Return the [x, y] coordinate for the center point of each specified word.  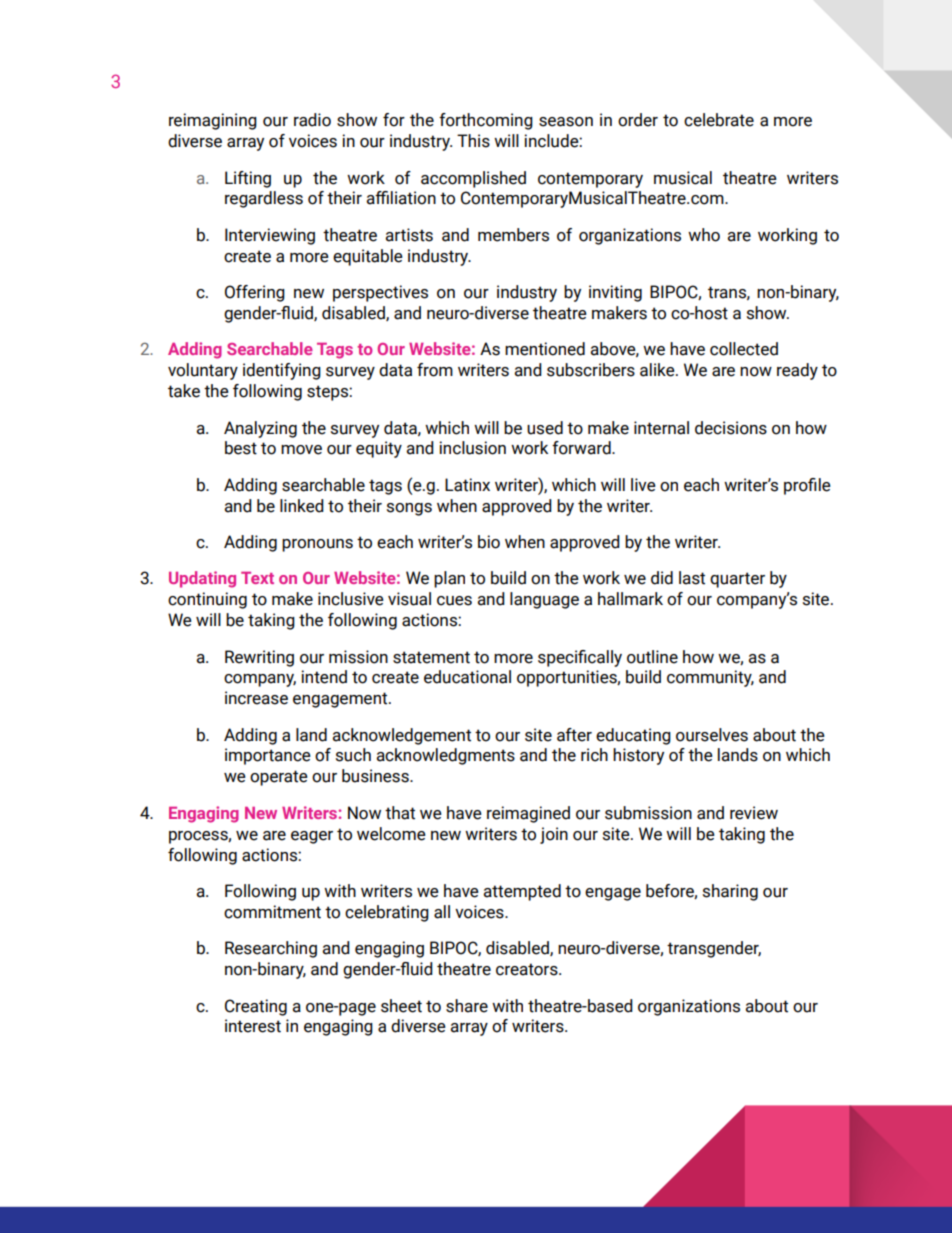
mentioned [545, 349]
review [754, 813]
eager [312, 837]
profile [807, 486]
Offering [255, 293]
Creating [256, 1007]
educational [467, 677]
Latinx [467, 485]
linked [302, 506]
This [473, 141]
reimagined [528, 814]
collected [744, 349]
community [710, 678]
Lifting [248, 179]
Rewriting [259, 658]
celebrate [719, 120]
